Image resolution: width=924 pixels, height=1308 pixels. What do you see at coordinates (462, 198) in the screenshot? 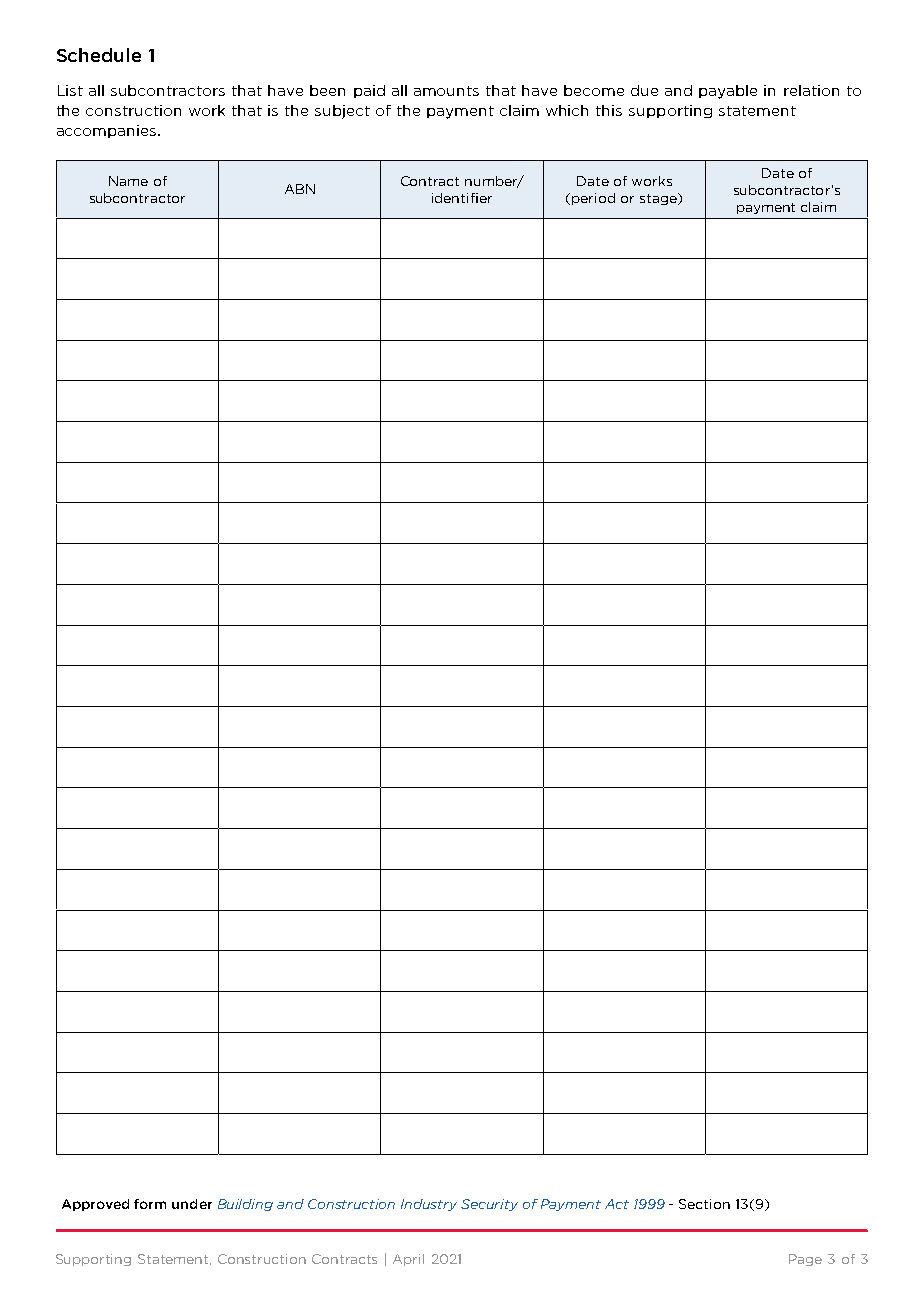
I see `identifier` at bounding box center [462, 198].
